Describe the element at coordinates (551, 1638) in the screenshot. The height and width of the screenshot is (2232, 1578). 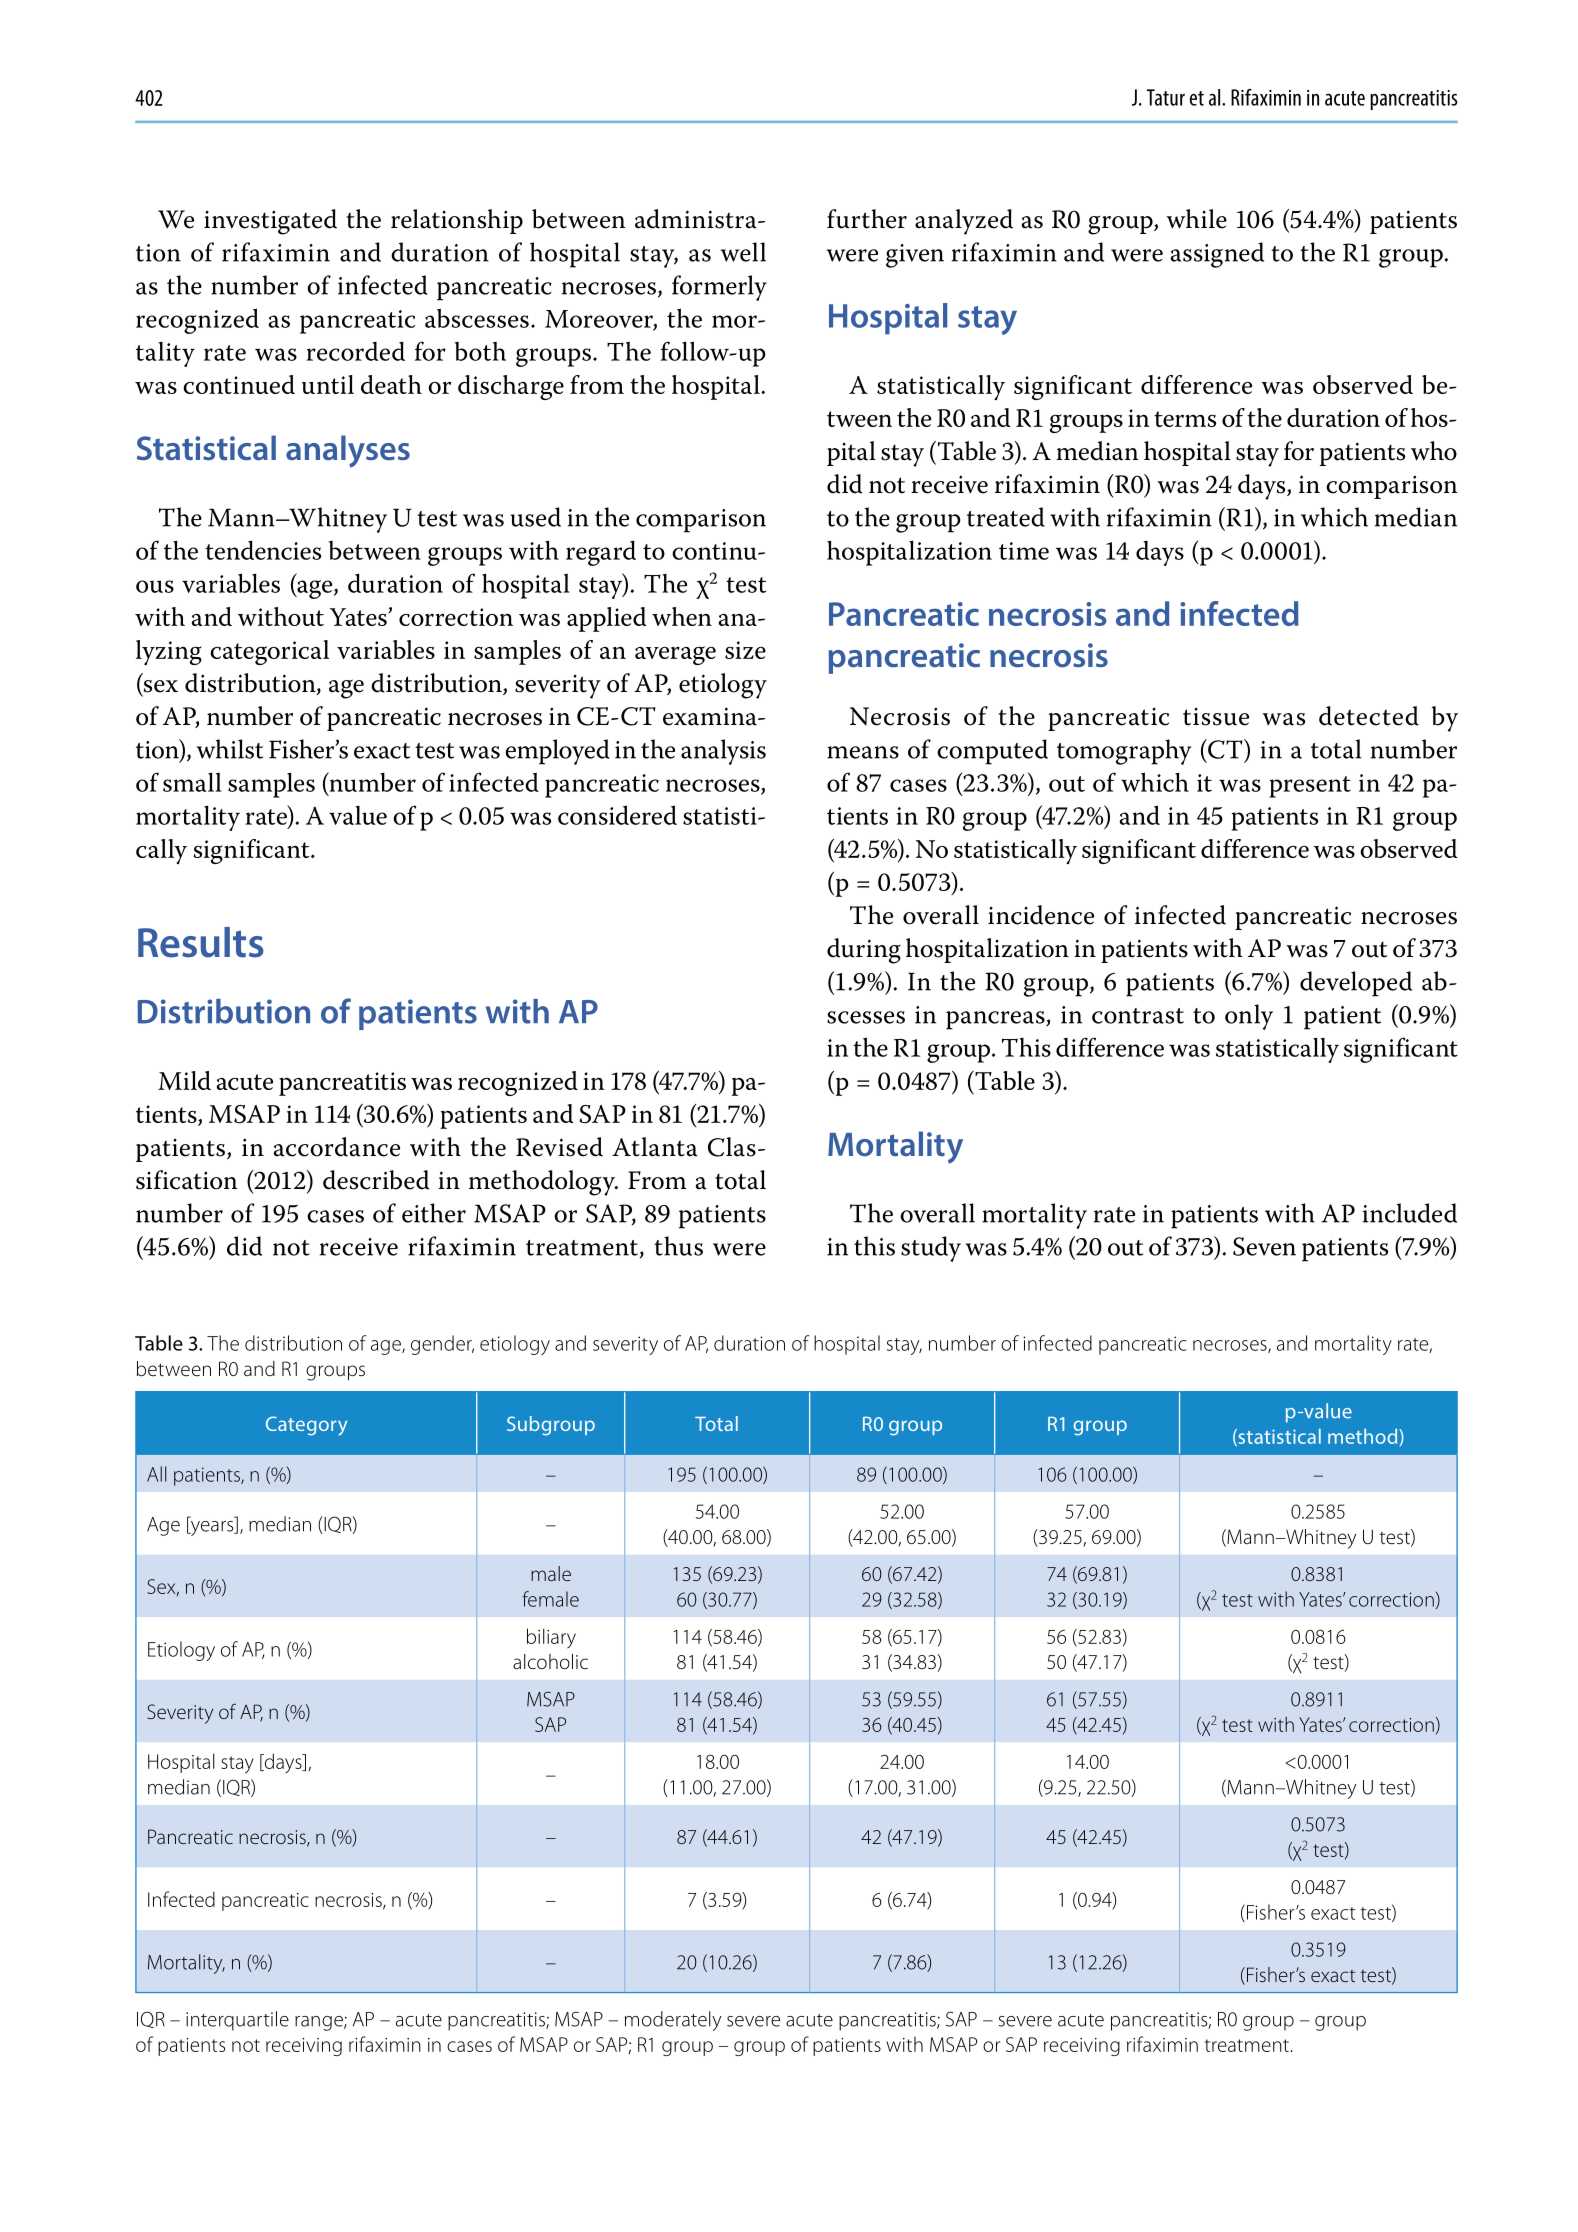
I see `biliary` at that location.
